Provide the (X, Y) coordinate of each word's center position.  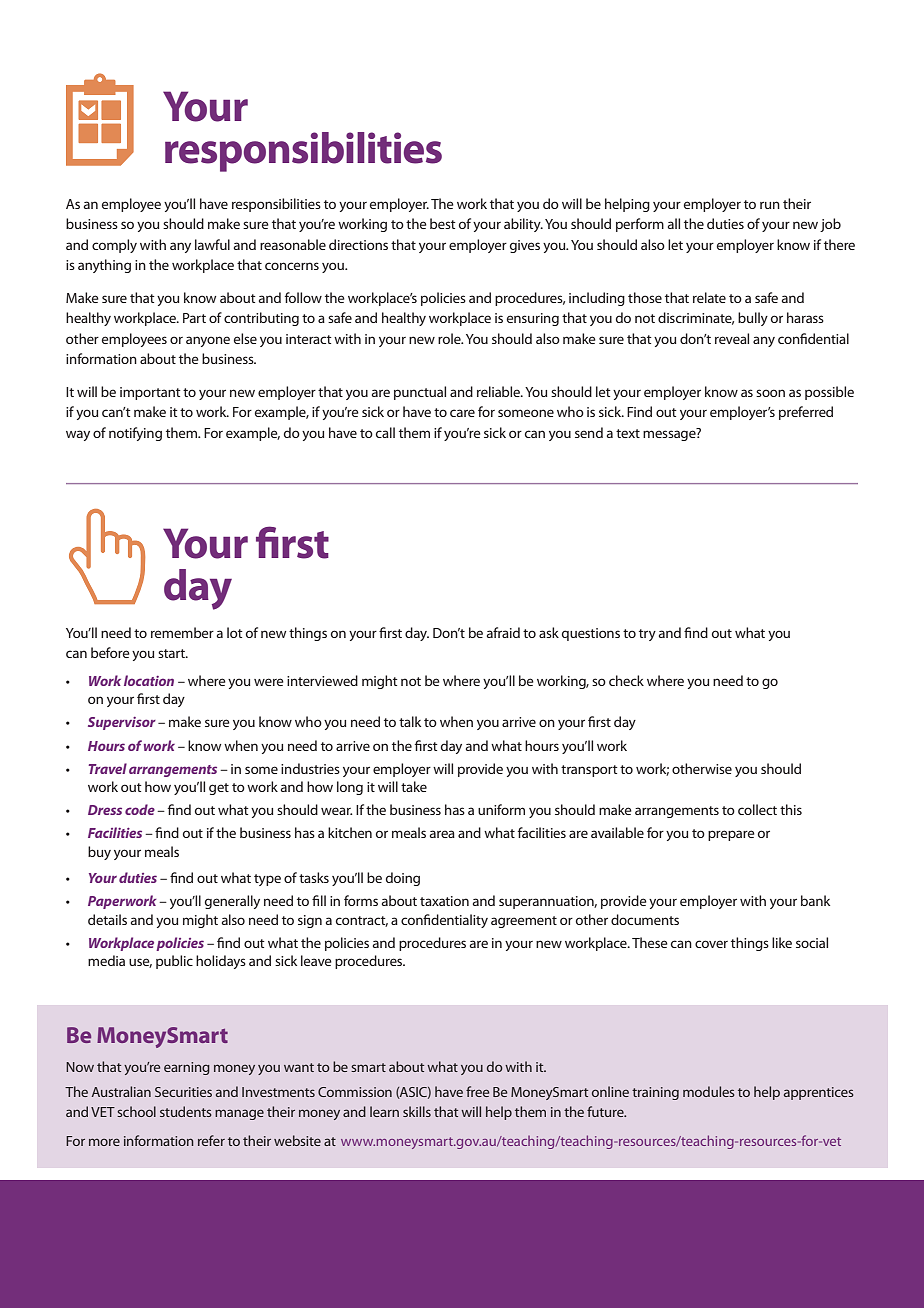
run (770, 205)
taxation (444, 901)
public (174, 962)
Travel (107, 768)
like (782, 942)
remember (182, 632)
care (462, 413)
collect (757, 809)
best (443, 223)
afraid (503, 632)
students (186, 1111)
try (647, 635)
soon (770, 393)
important (150, 393)
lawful (212, 244)
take (414, 786)
